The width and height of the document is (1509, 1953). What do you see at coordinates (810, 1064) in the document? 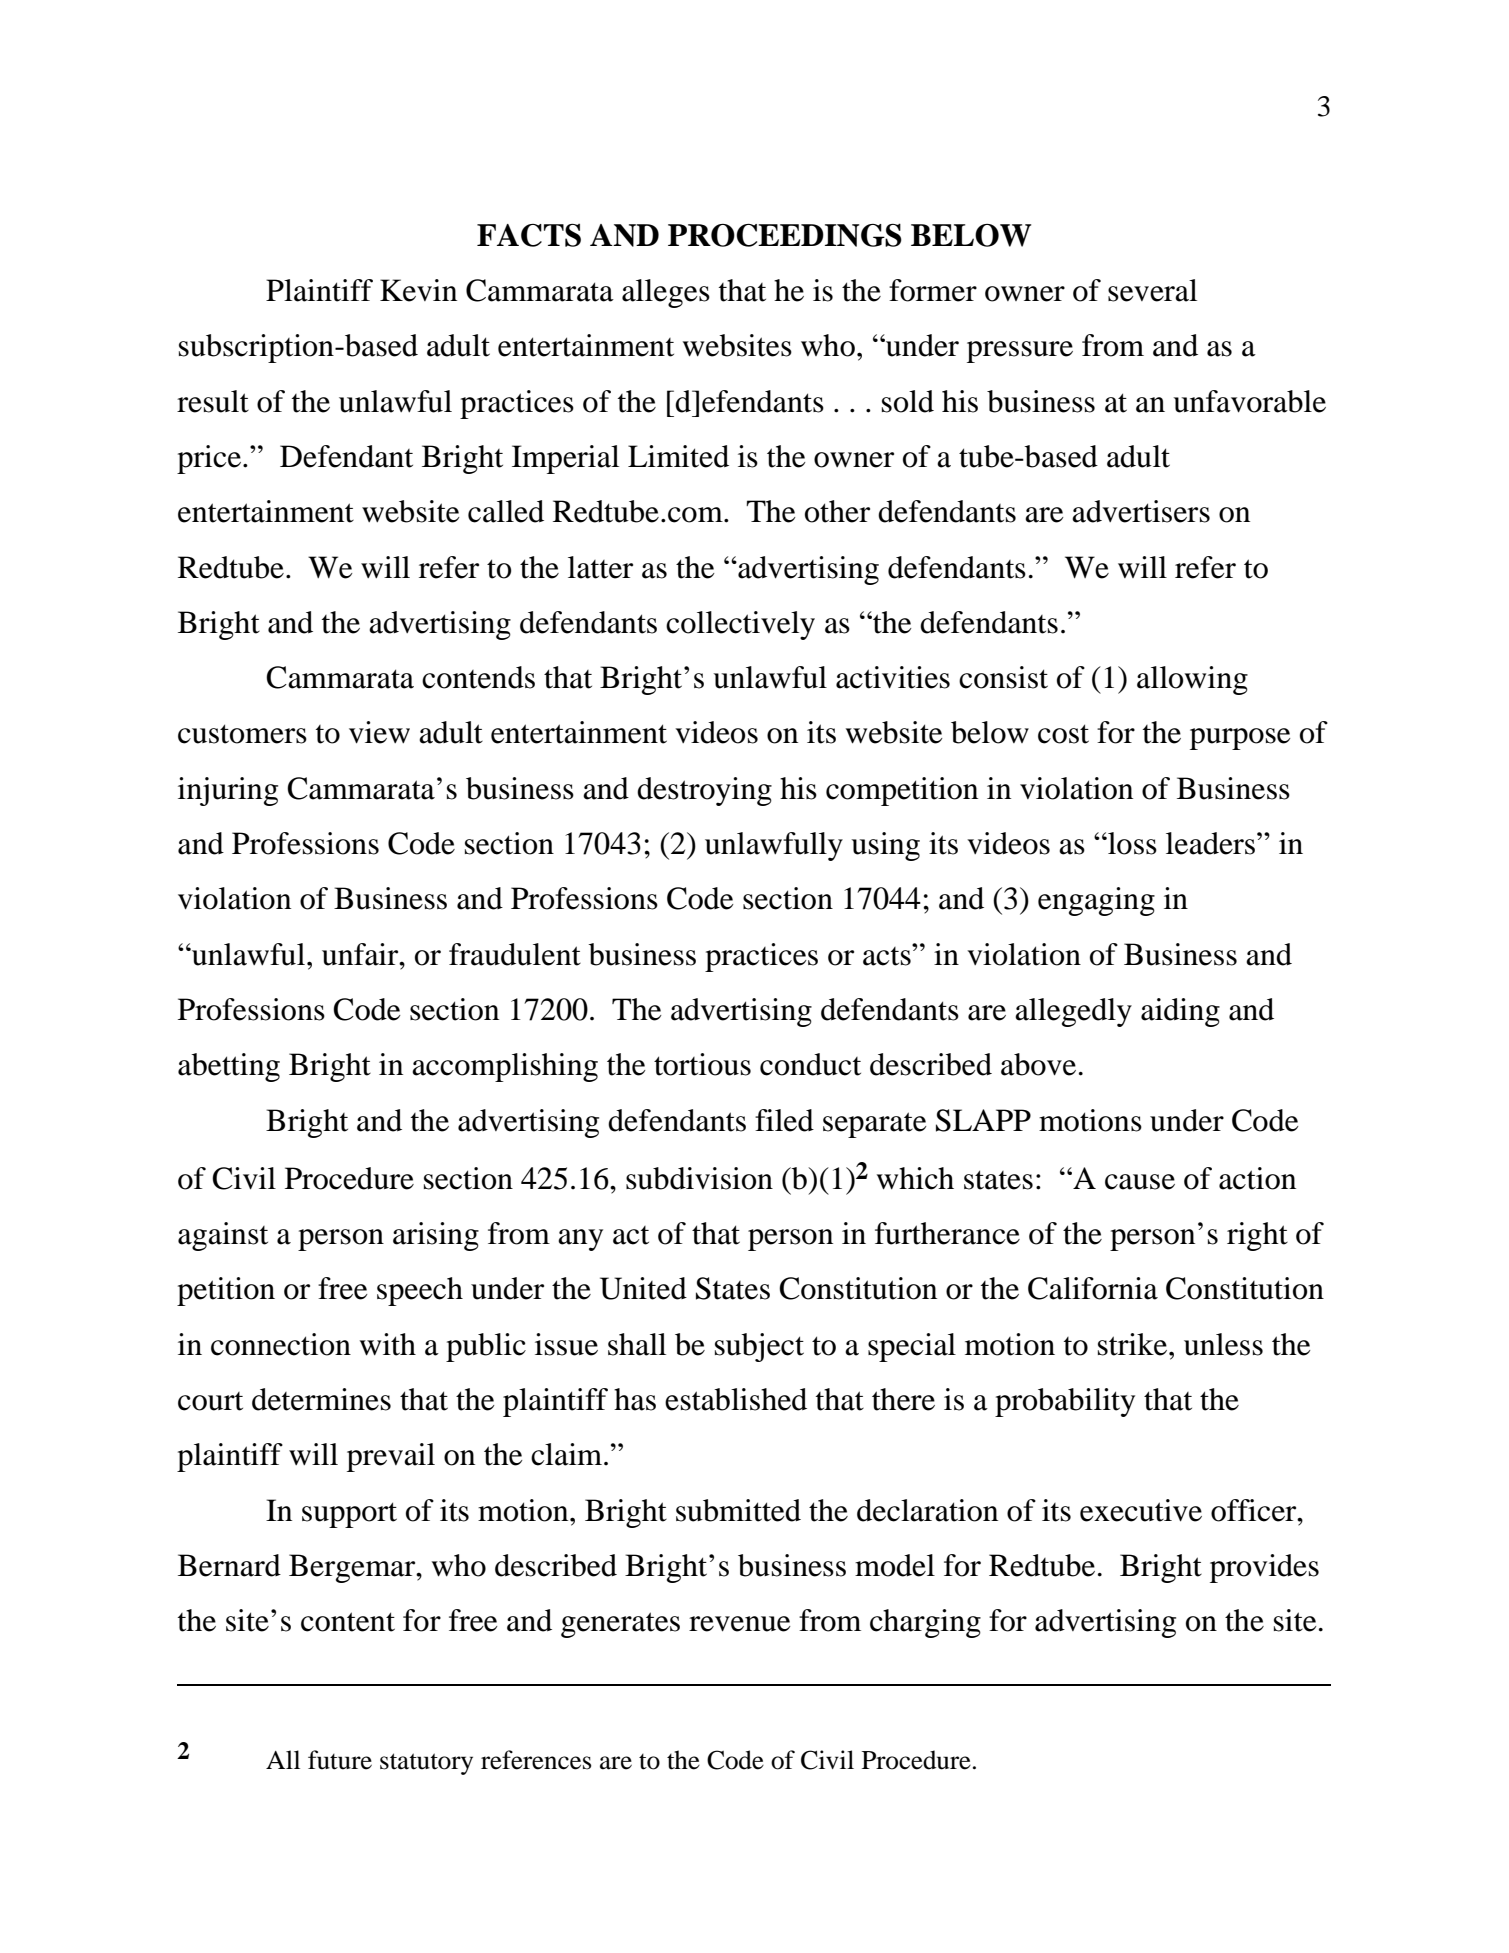
I see `conduct` at bounding box center [810, 1064].
